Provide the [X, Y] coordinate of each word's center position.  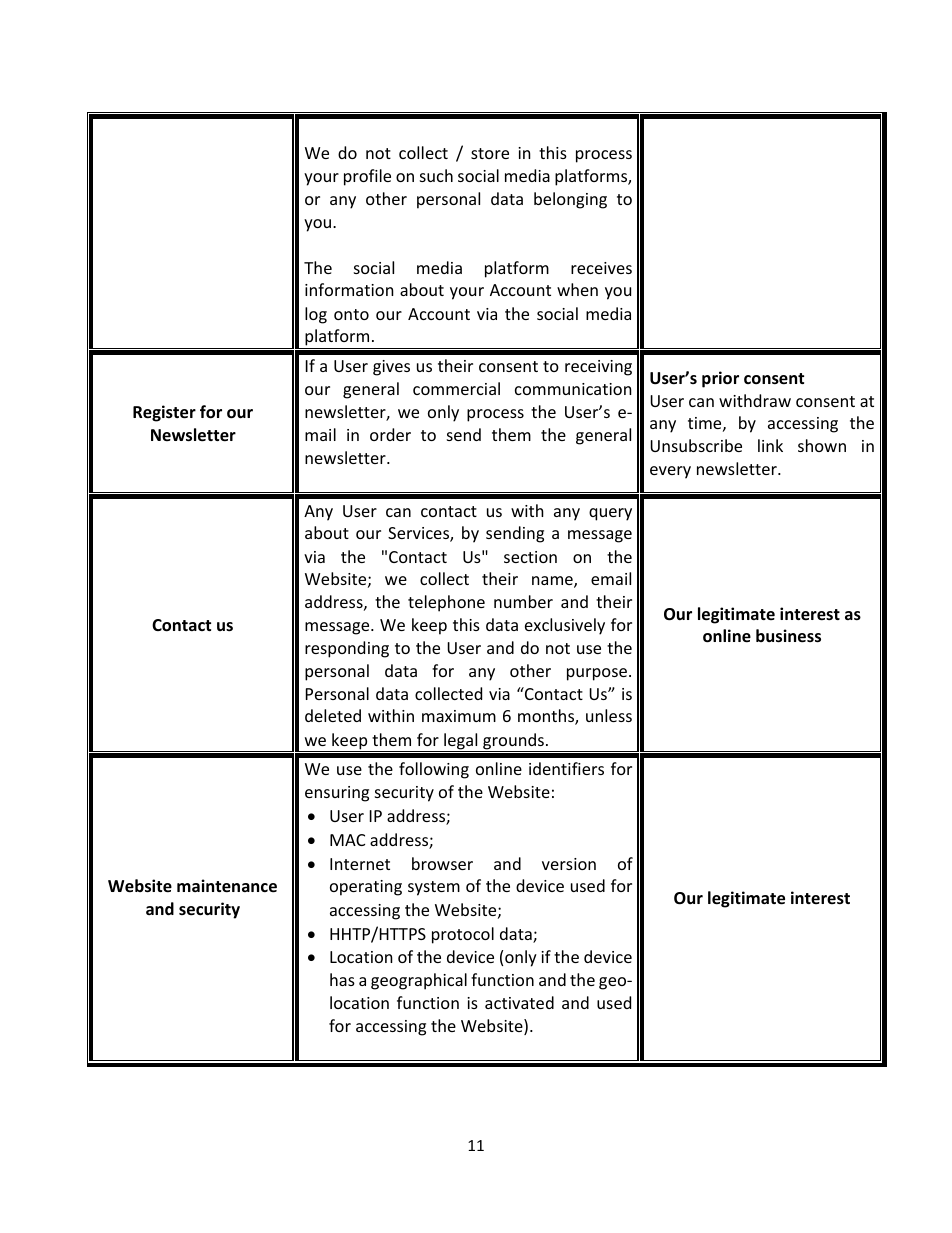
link [770, 445]
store [490, 153]
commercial [456, 388]
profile [367, 177]
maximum [459, 716]
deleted [333, 715]
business [788, 636]
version [569, 864]
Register [164, 413]
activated [519, 1002]
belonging [570, 200]
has [342, 979]
